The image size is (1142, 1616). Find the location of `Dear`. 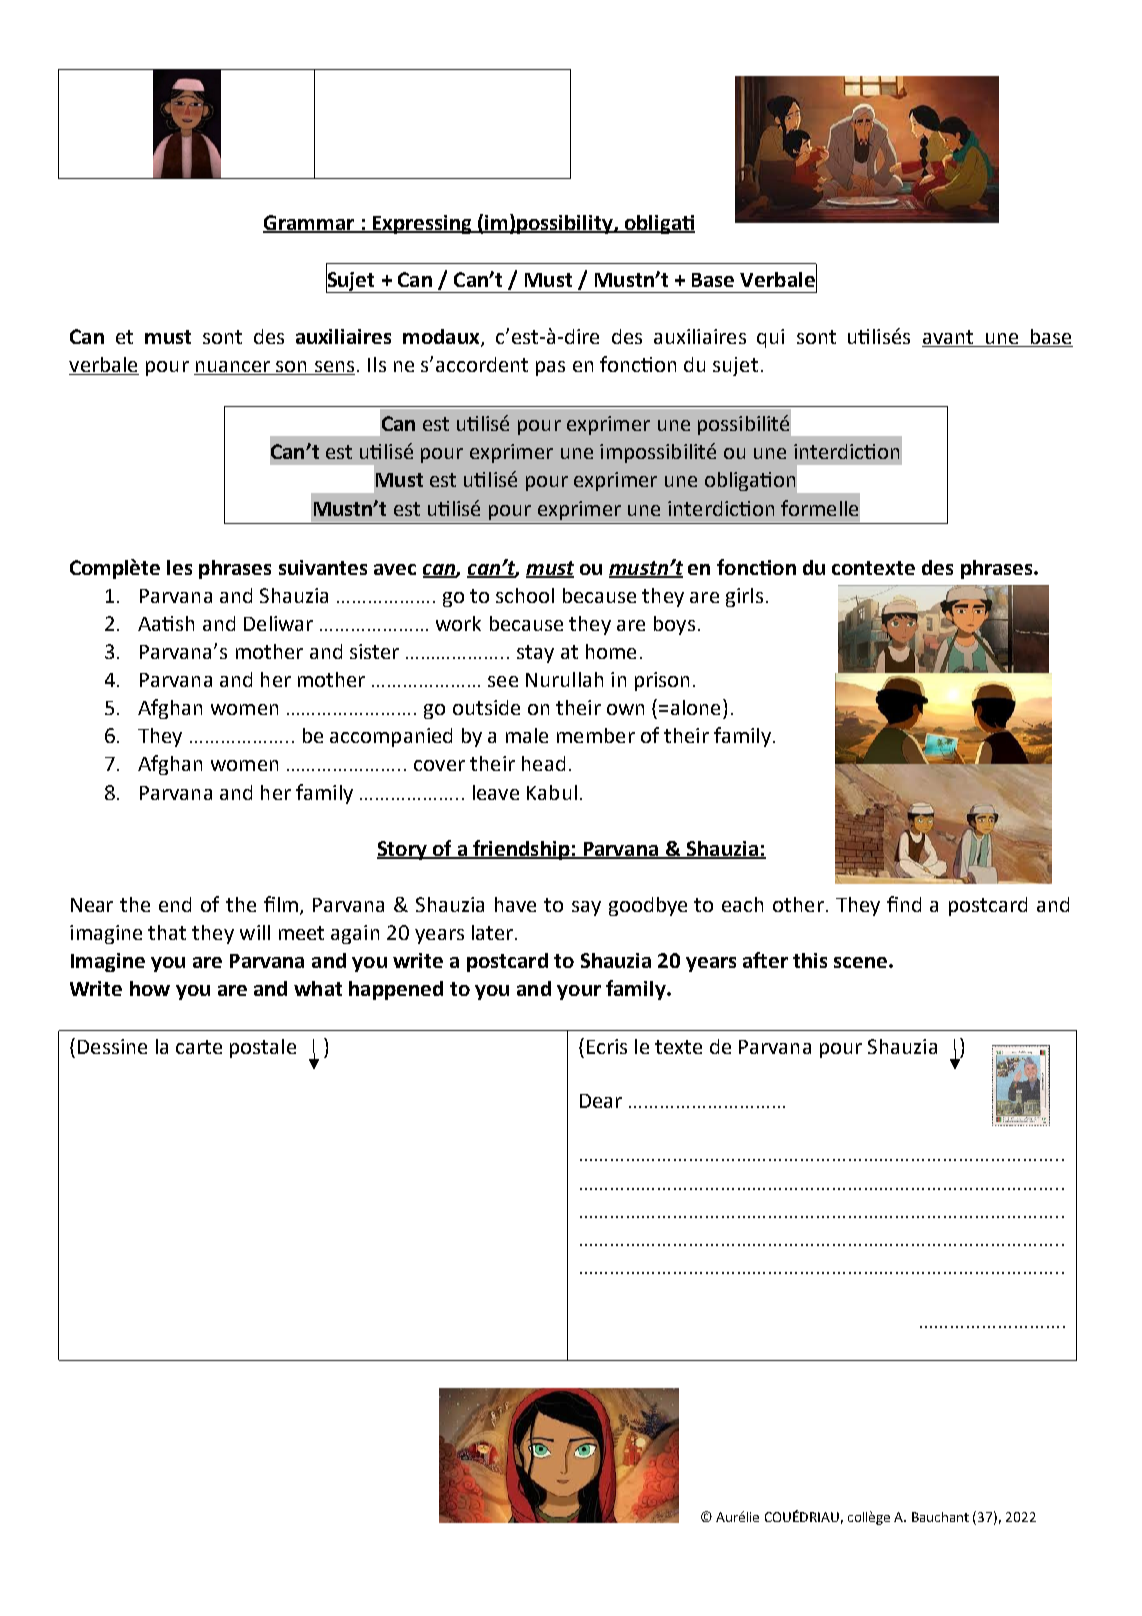

Dear is located at coordinates (601, 1101).
